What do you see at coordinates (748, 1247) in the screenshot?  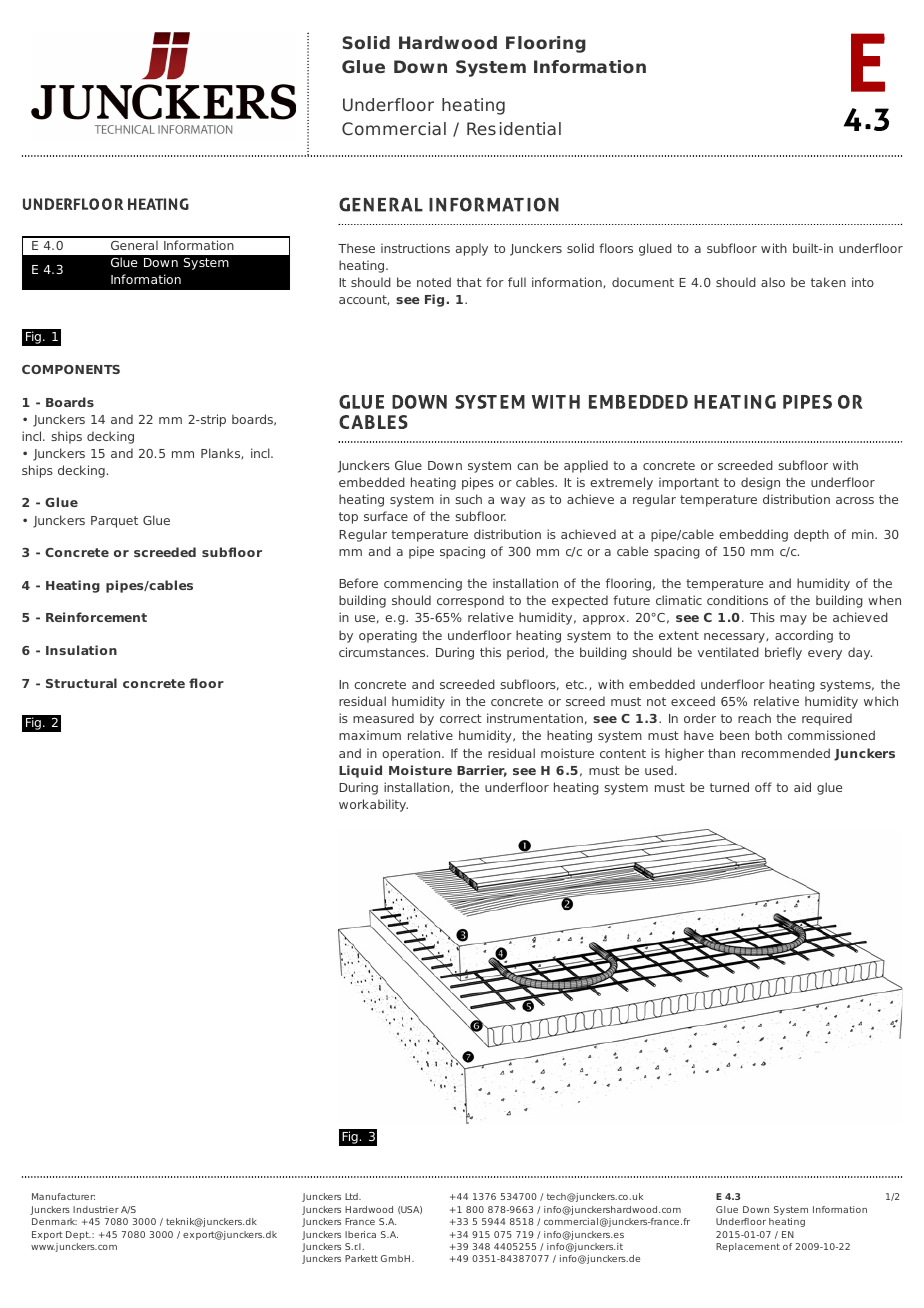 I see `Replacement` at bounding box center [748, 1247].
